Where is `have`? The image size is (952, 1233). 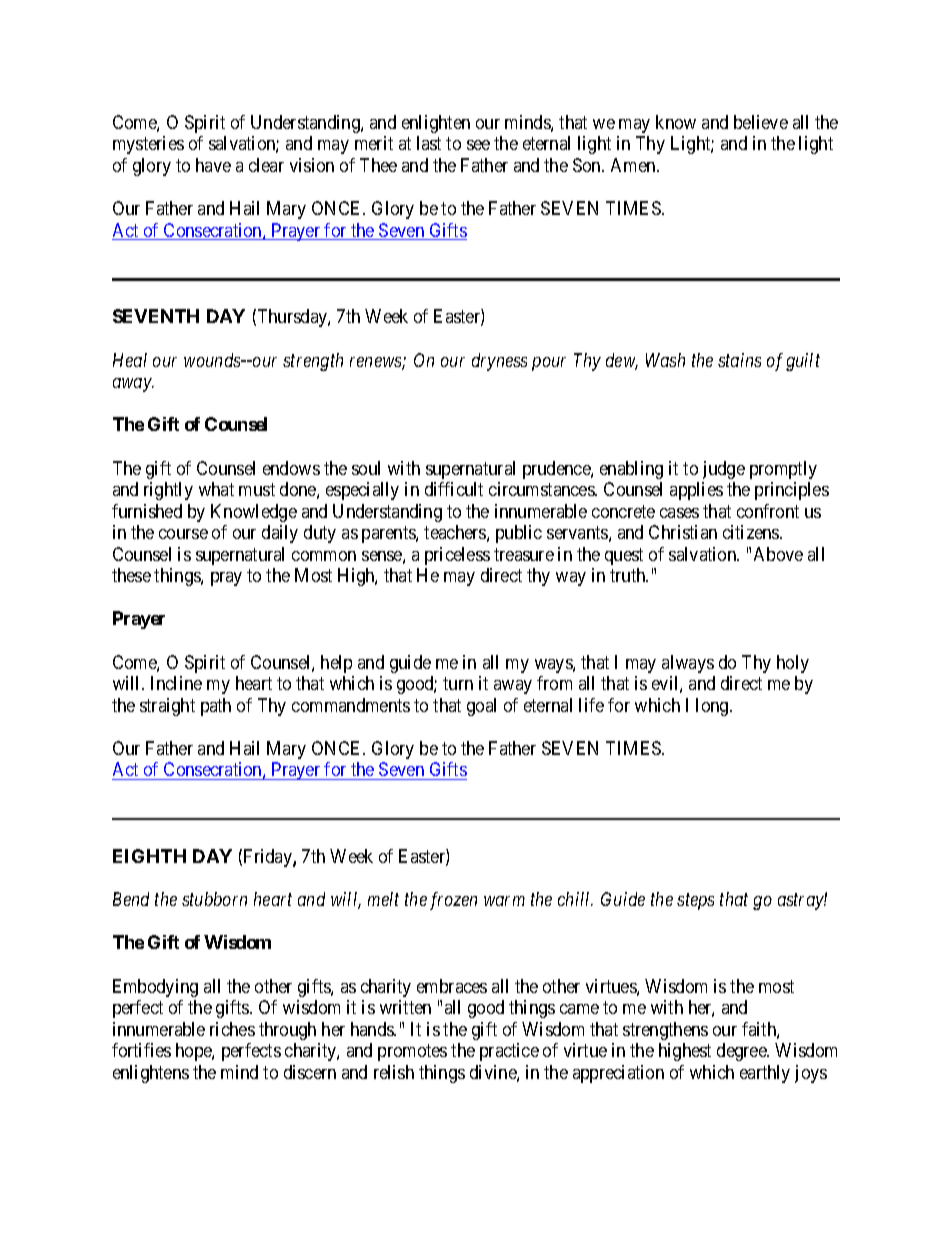
have is located at coordinates (213, 165).
